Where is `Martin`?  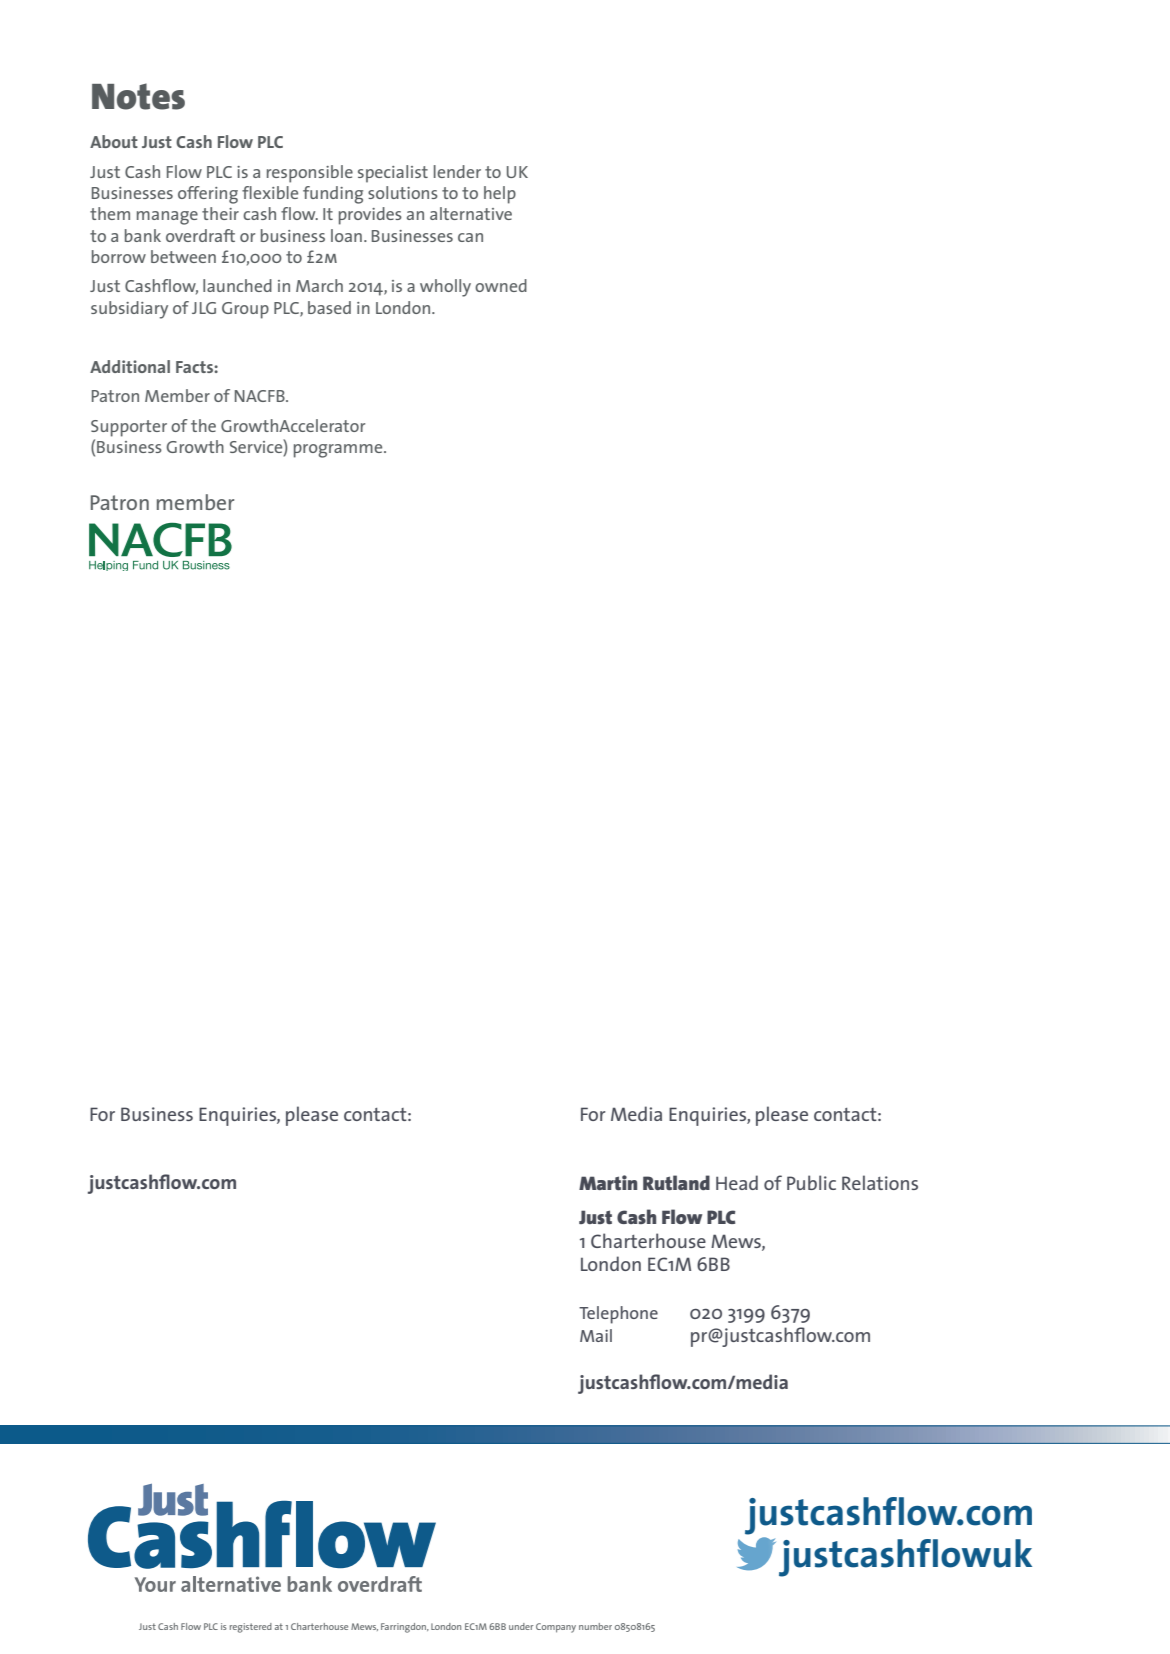 Martin is located at coordinates (608, 1182).
